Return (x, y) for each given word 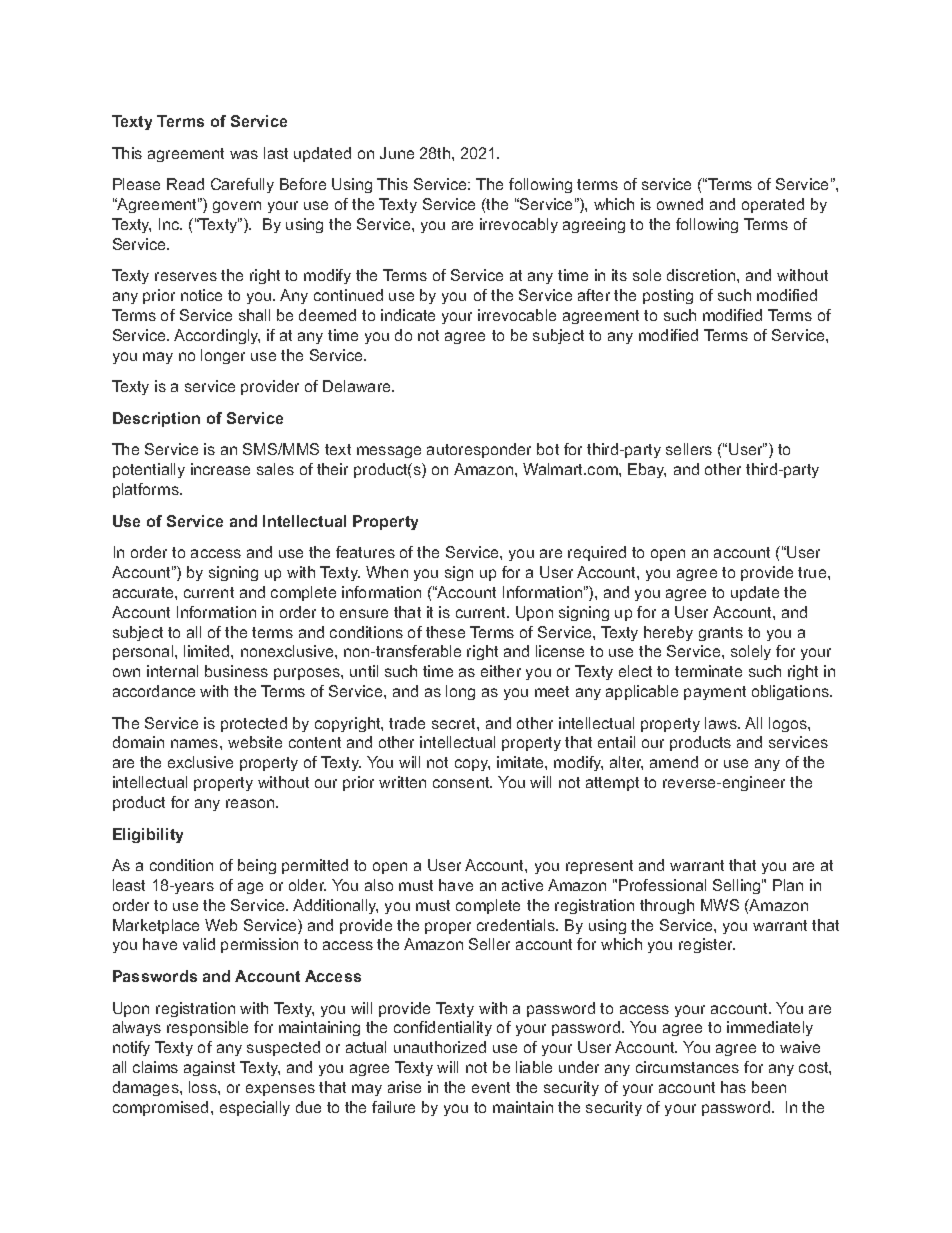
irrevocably (519, 225)
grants (721, 634)
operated (773, 205)
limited (208, 651)
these (445, 632)
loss (204, 1087)
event (491, 1087)
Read (185, 184)
